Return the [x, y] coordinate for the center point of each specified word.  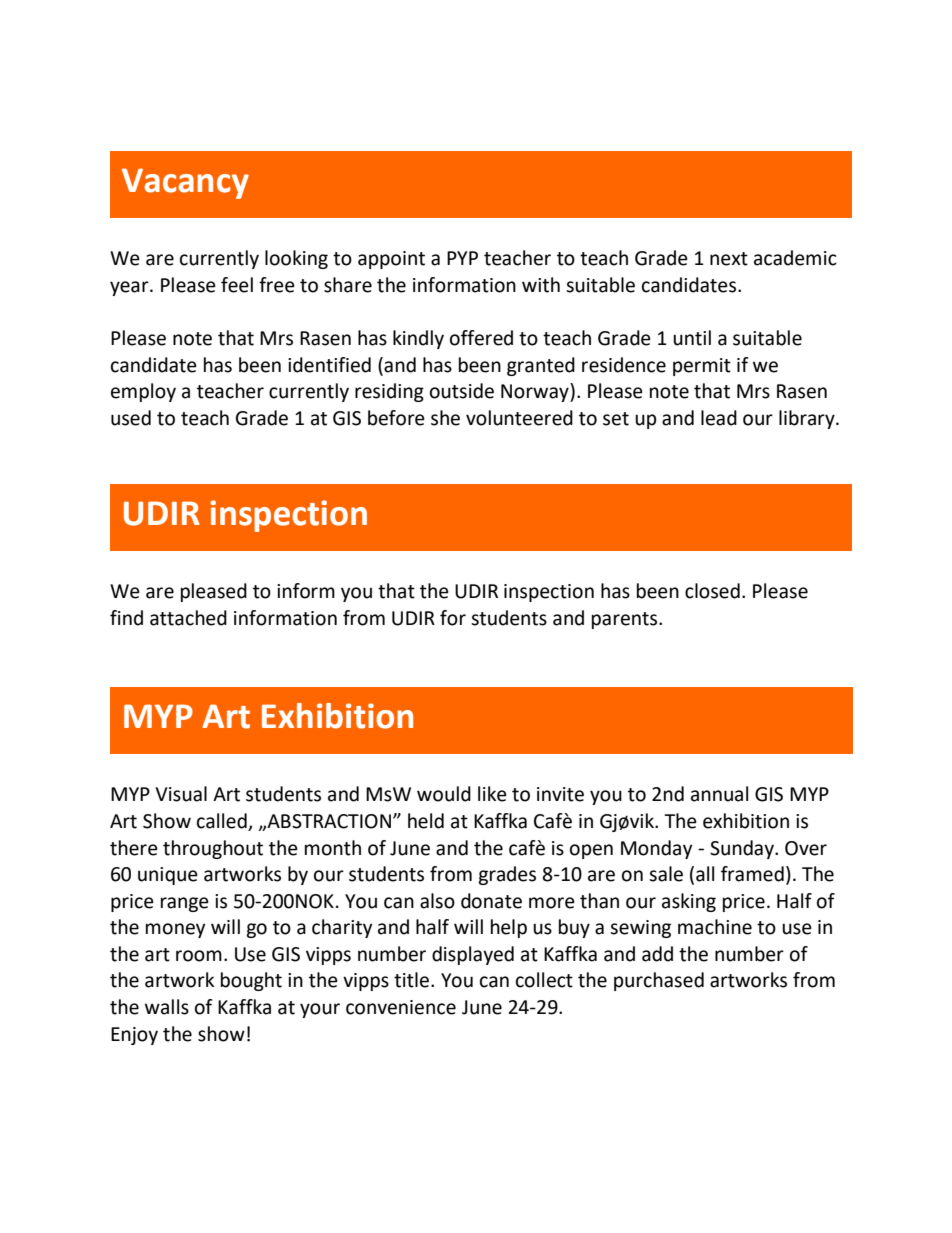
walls [167, 1007]
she [445, 418]
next [729, 259]
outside [462, 391]
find [126, 618]
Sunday [743, 849]
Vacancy [185, 183]
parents [626, 620]
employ [143, 392]
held [426, 821]
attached [188, 618]
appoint [391, 260]
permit [702, 367]
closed [712, 591]
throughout [213, 849]
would [444, 794]
